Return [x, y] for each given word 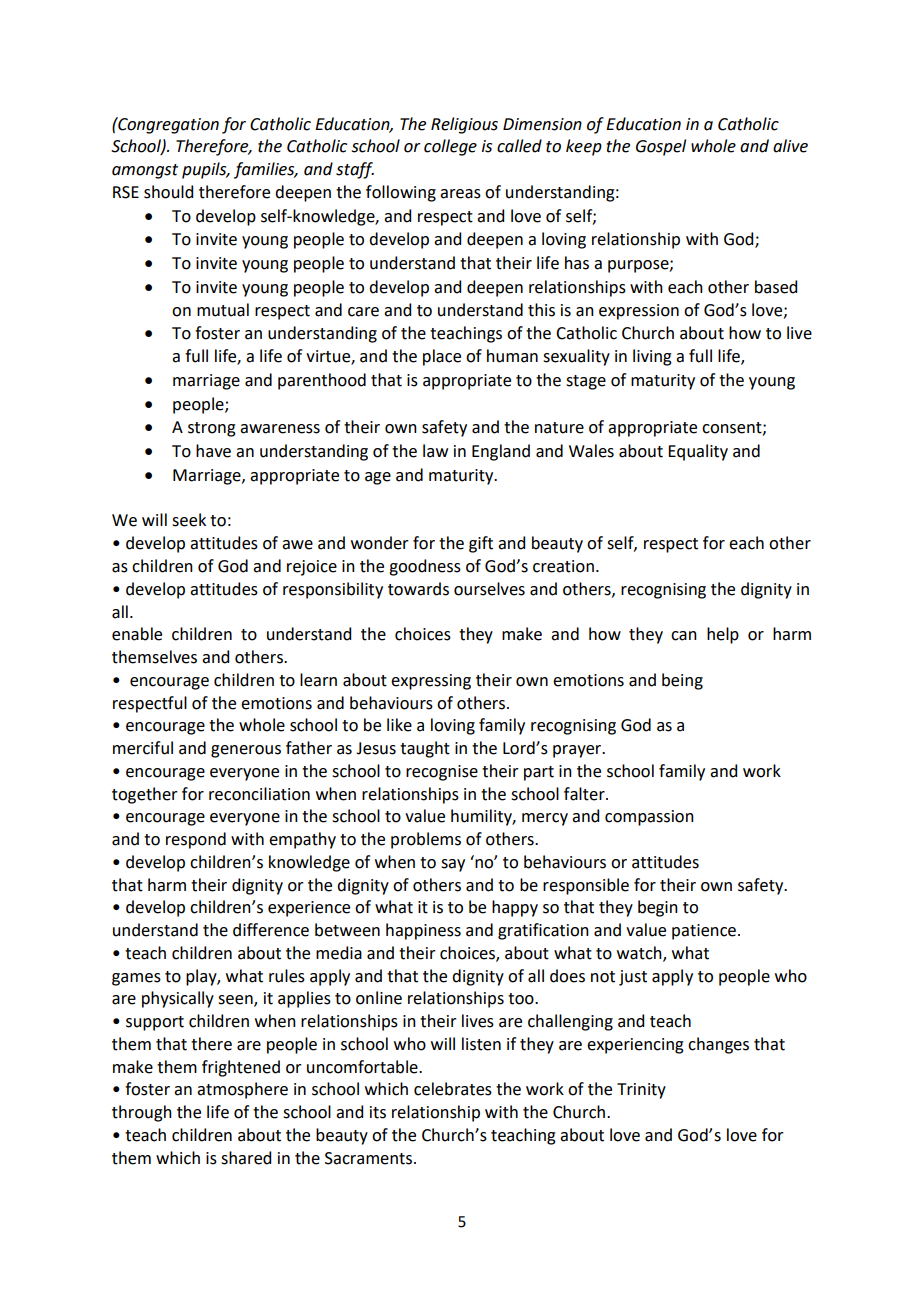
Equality [698, 452]
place [442, 357]
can [684, 636]
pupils [205, 170]
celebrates [453, 1089]
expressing [431, 682]
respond [196, 840]
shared [246, 1158]
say [453, 865]
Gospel [661, 147]
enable [137, 634]
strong [212, 429]
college [450, 147]
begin [658, 908]
